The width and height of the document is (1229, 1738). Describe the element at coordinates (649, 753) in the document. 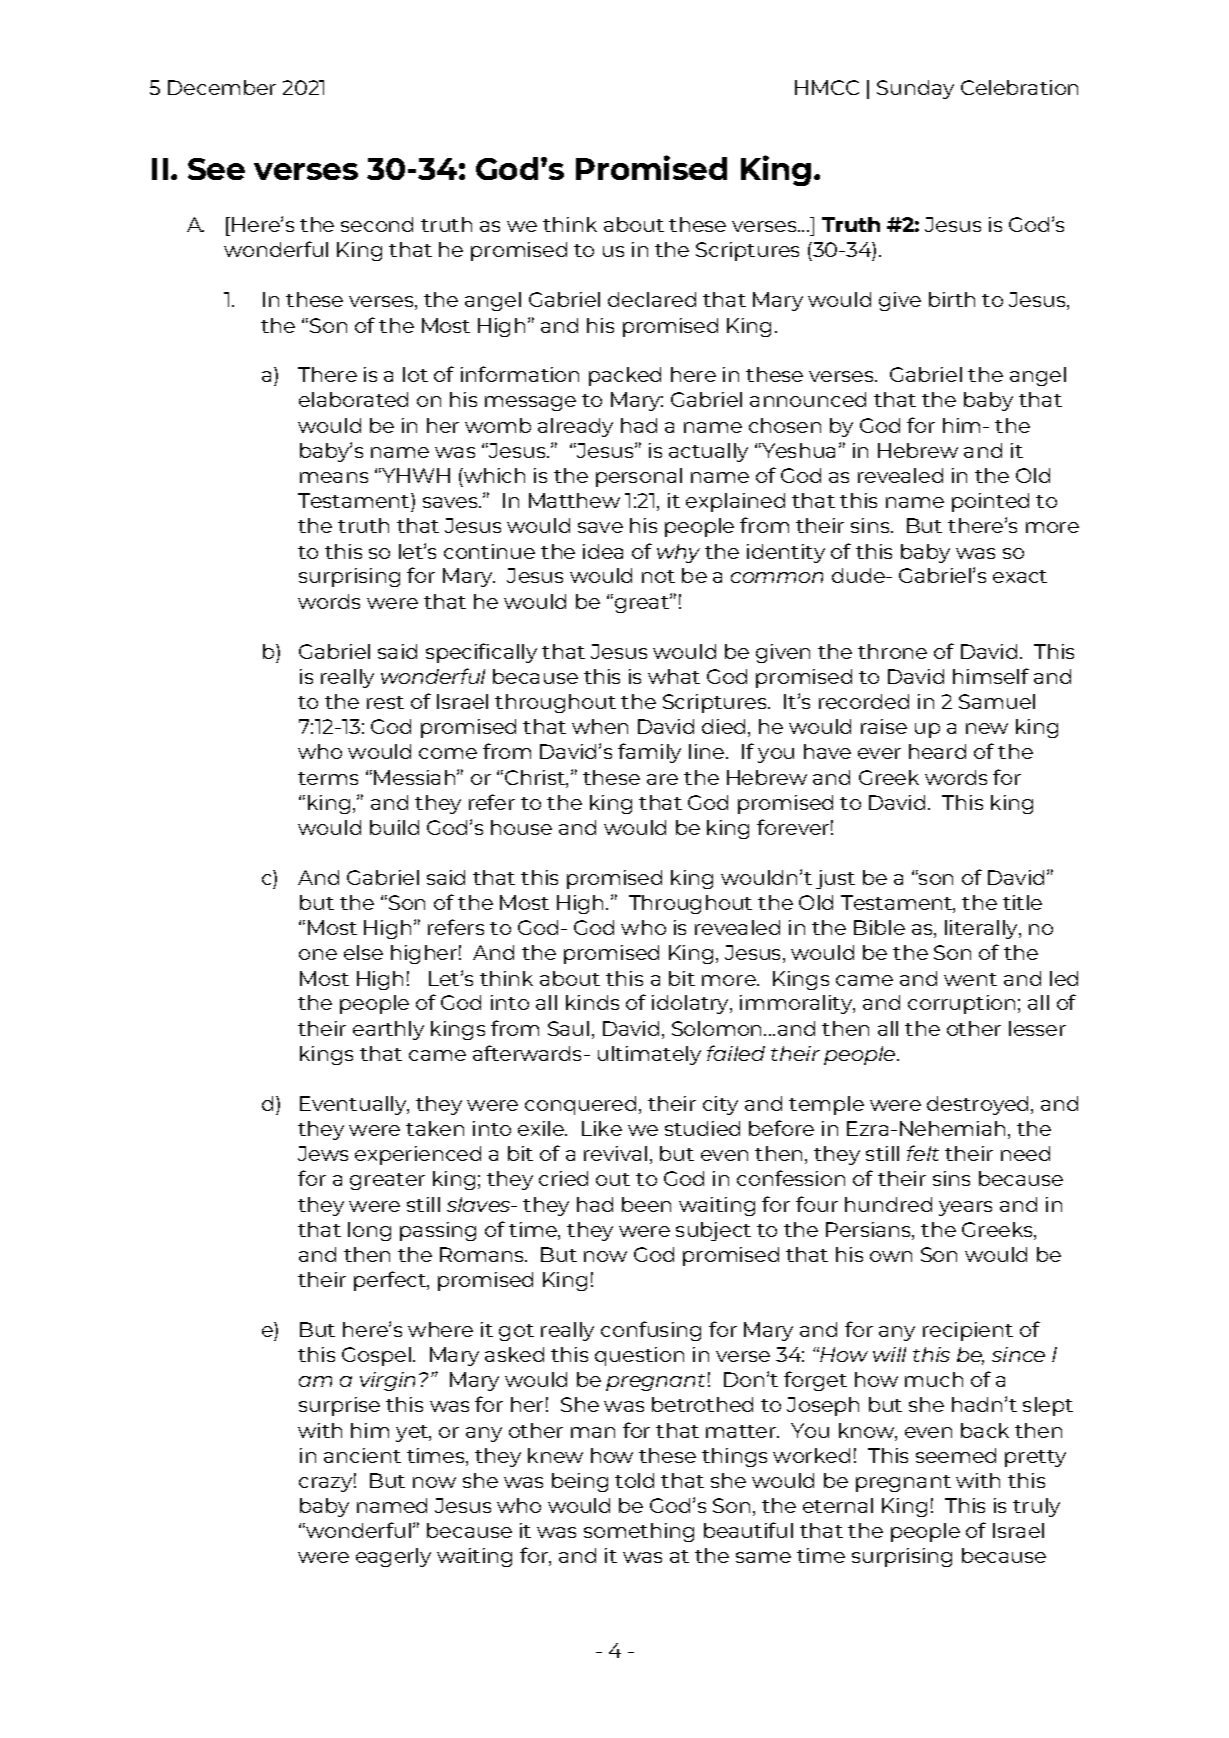

I see `family` at that location.
